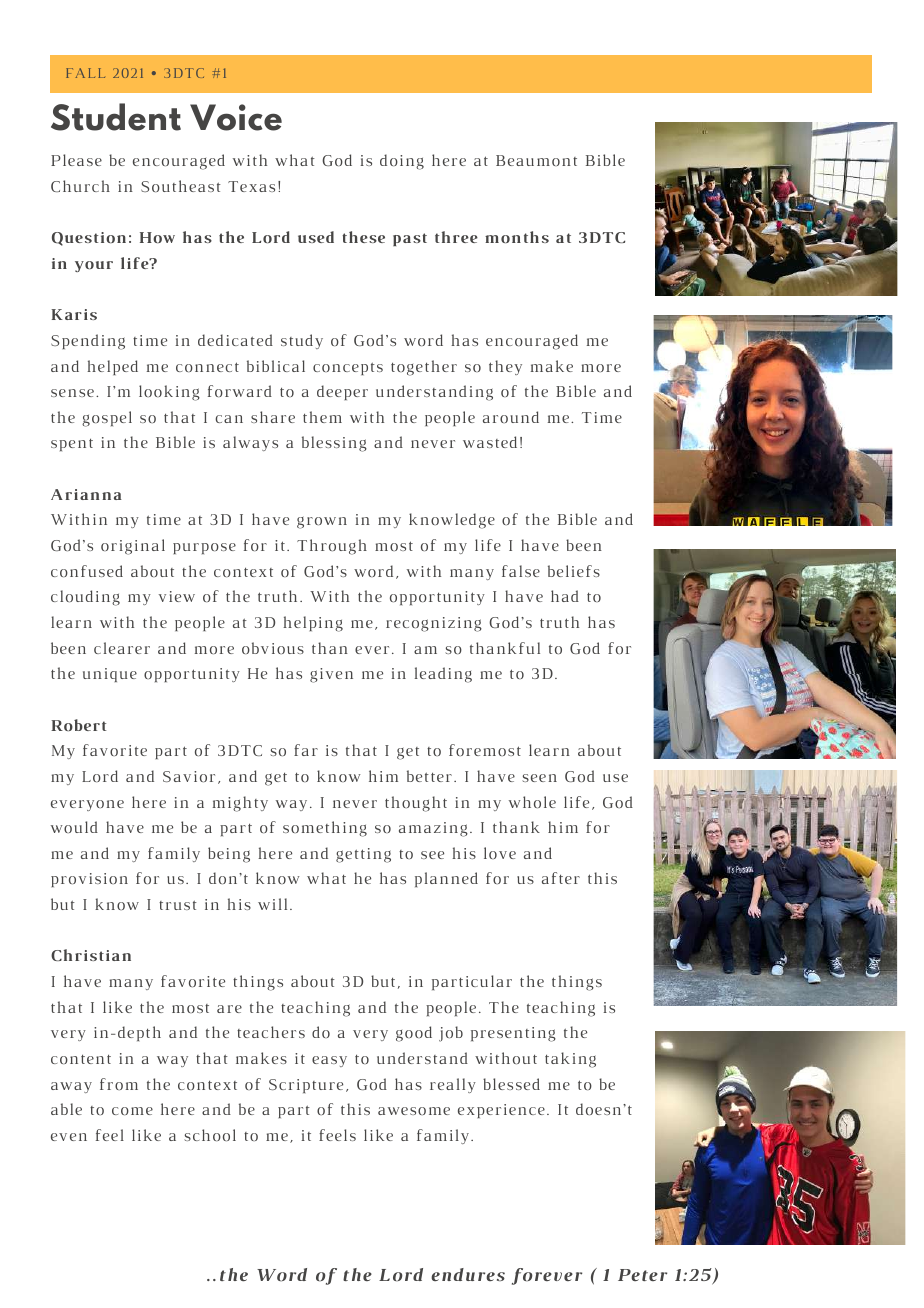  I want to click on given, so click(331, 675).
